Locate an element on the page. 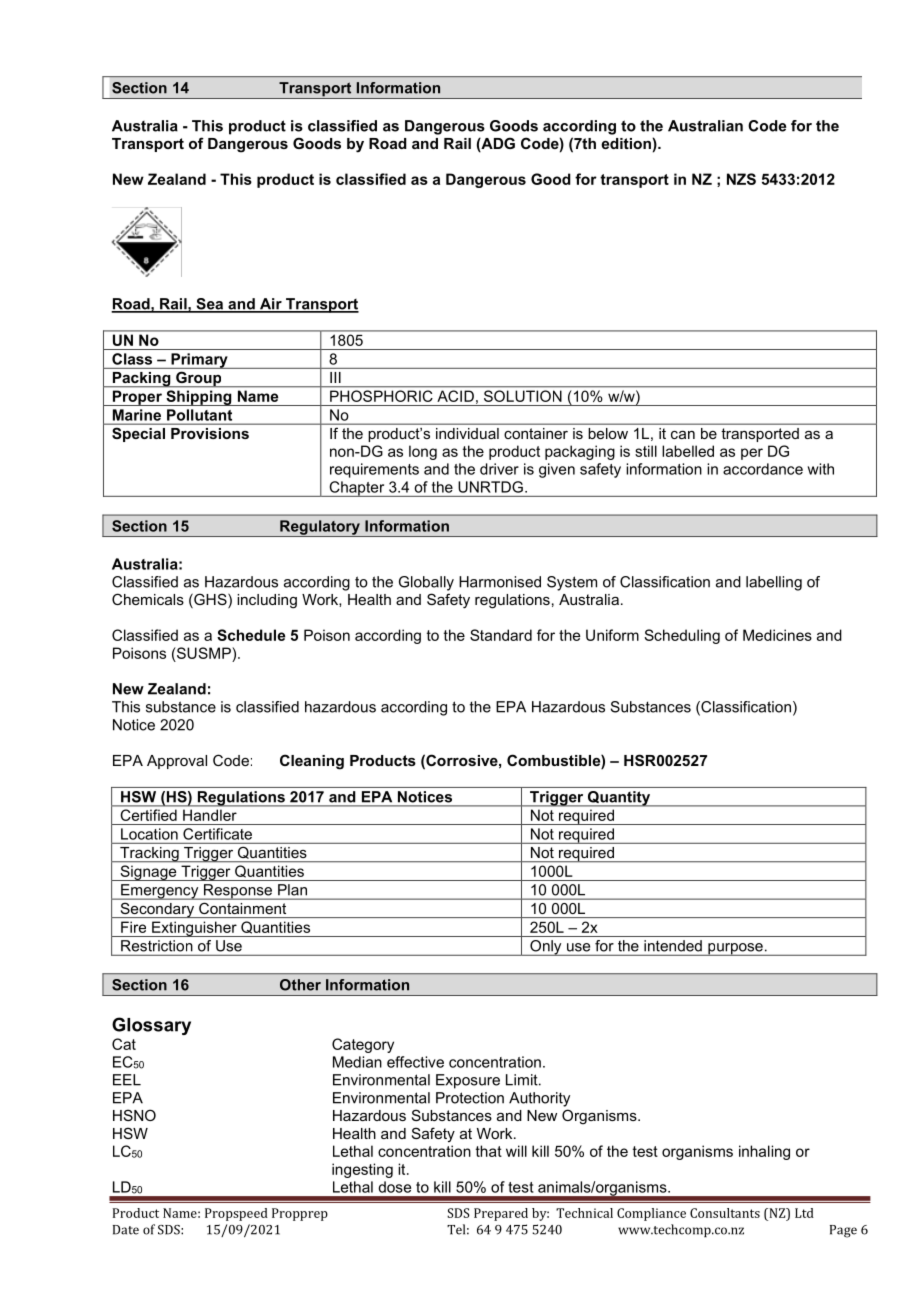 The height and width of the document is (1307, 924). Sea is located at coordinates (210, 305).
